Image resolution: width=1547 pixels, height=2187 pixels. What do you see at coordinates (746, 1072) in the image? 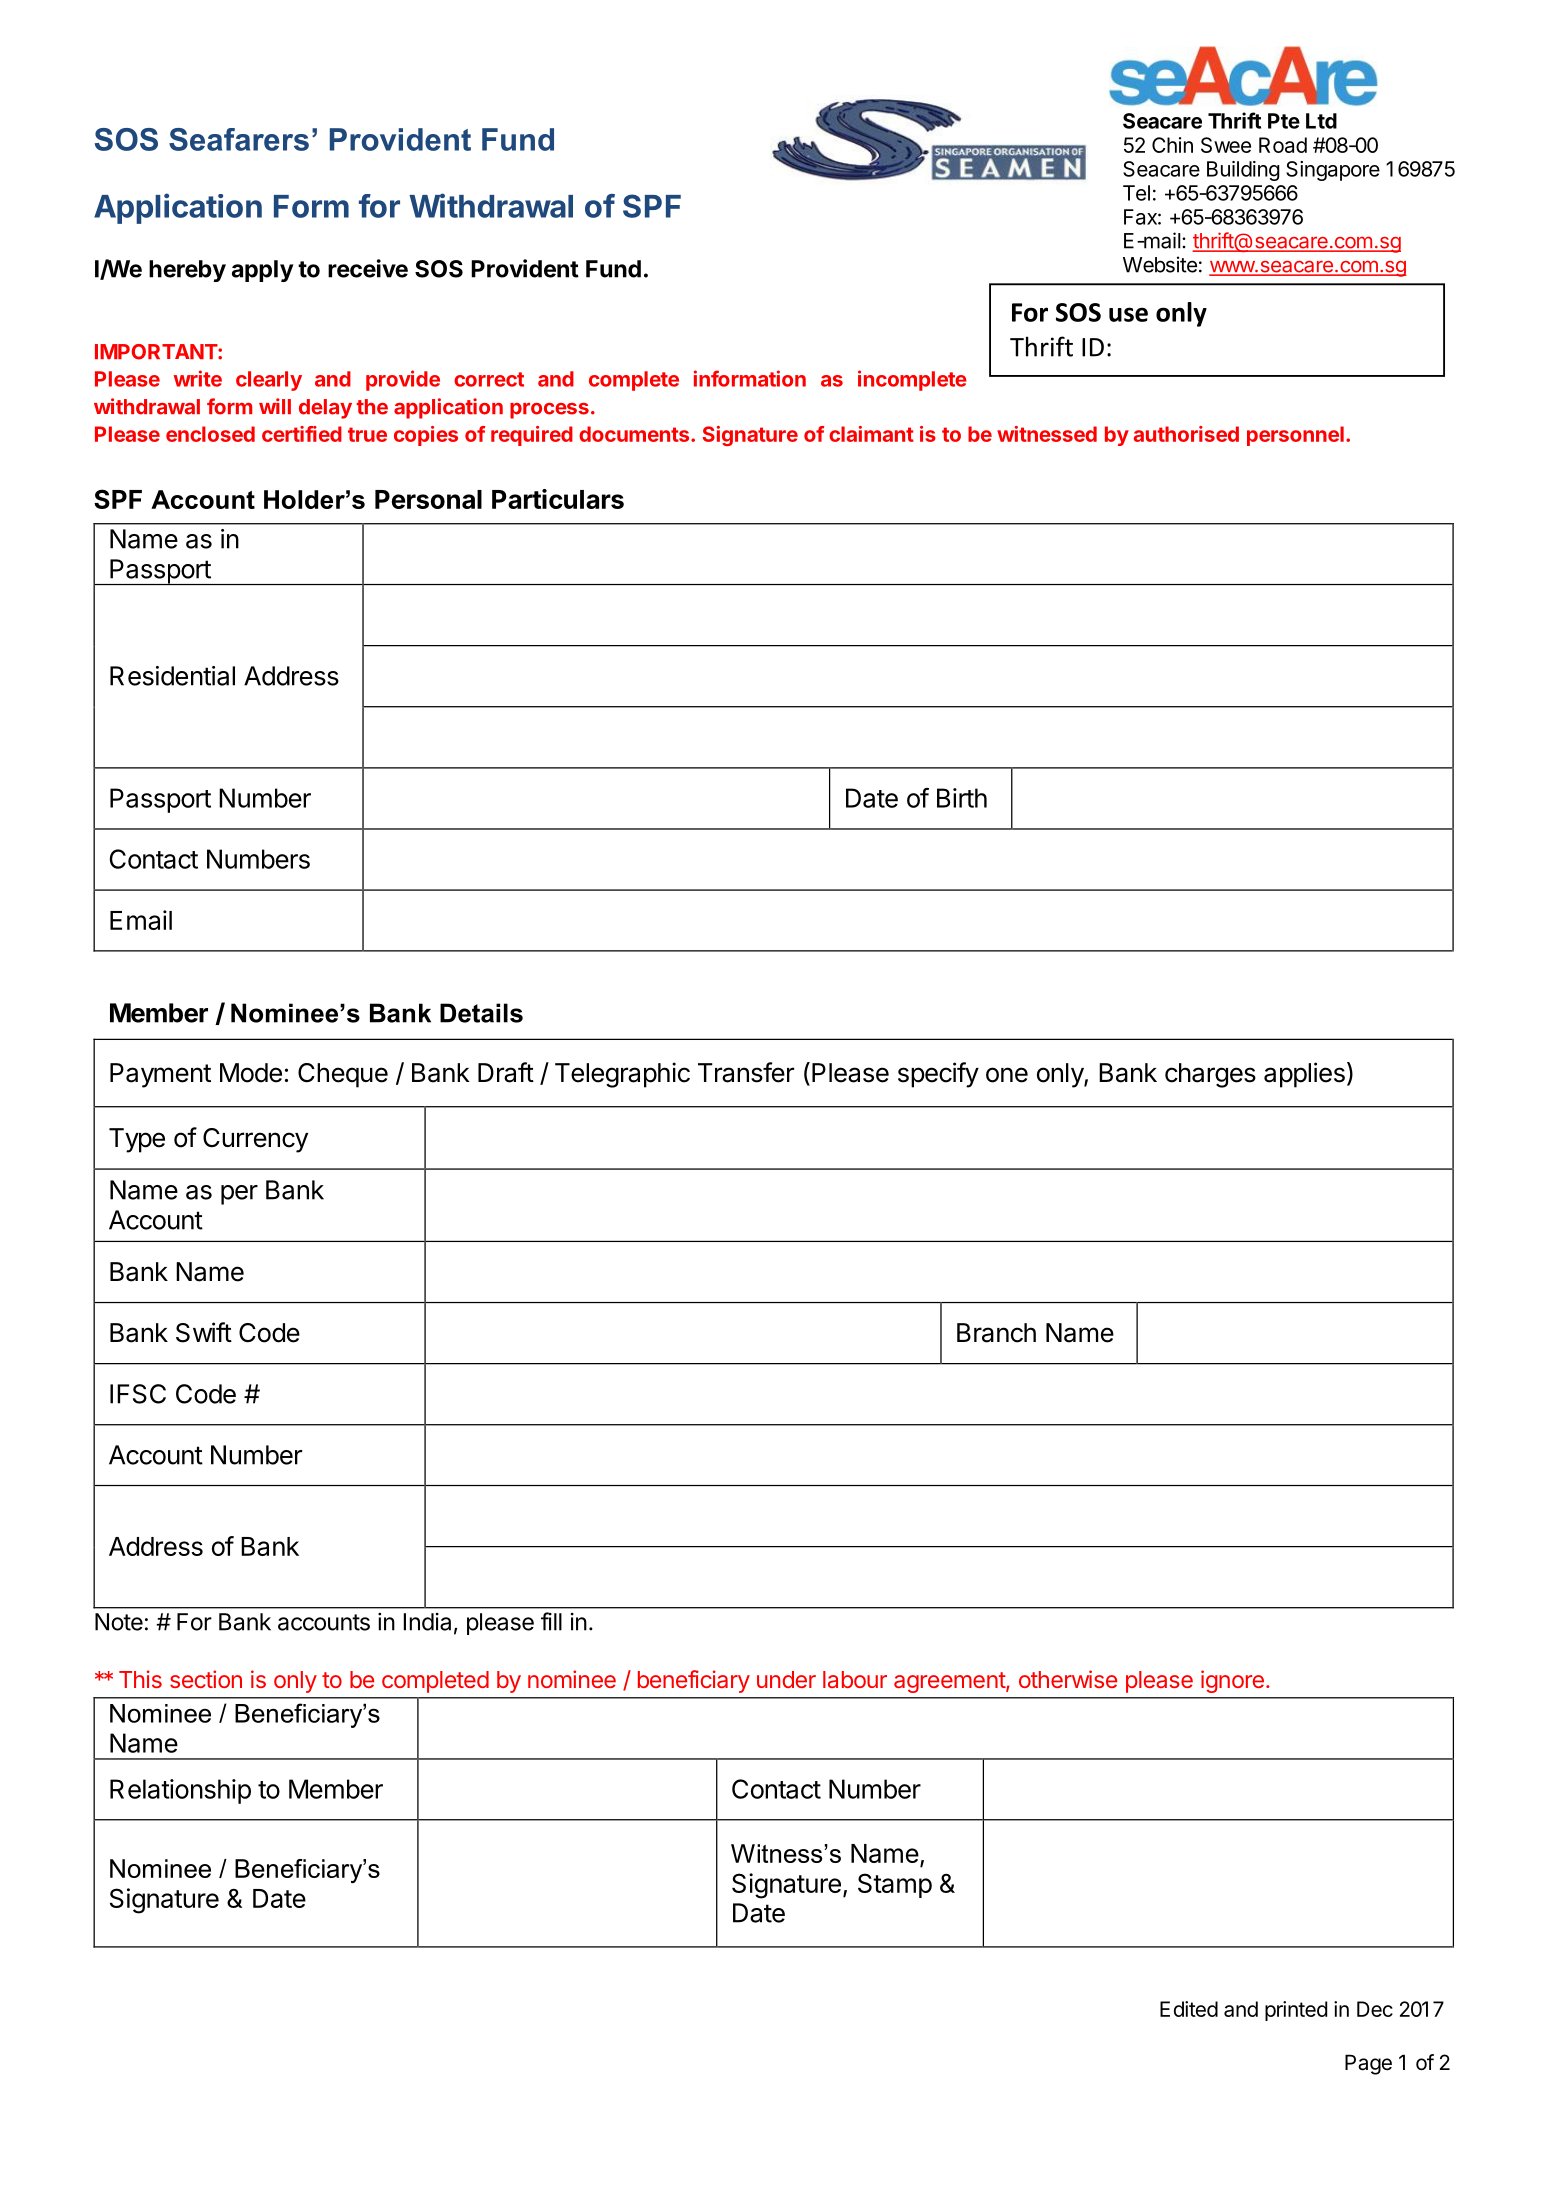
I see `Transfer` at bounding box center [746, 1072].
